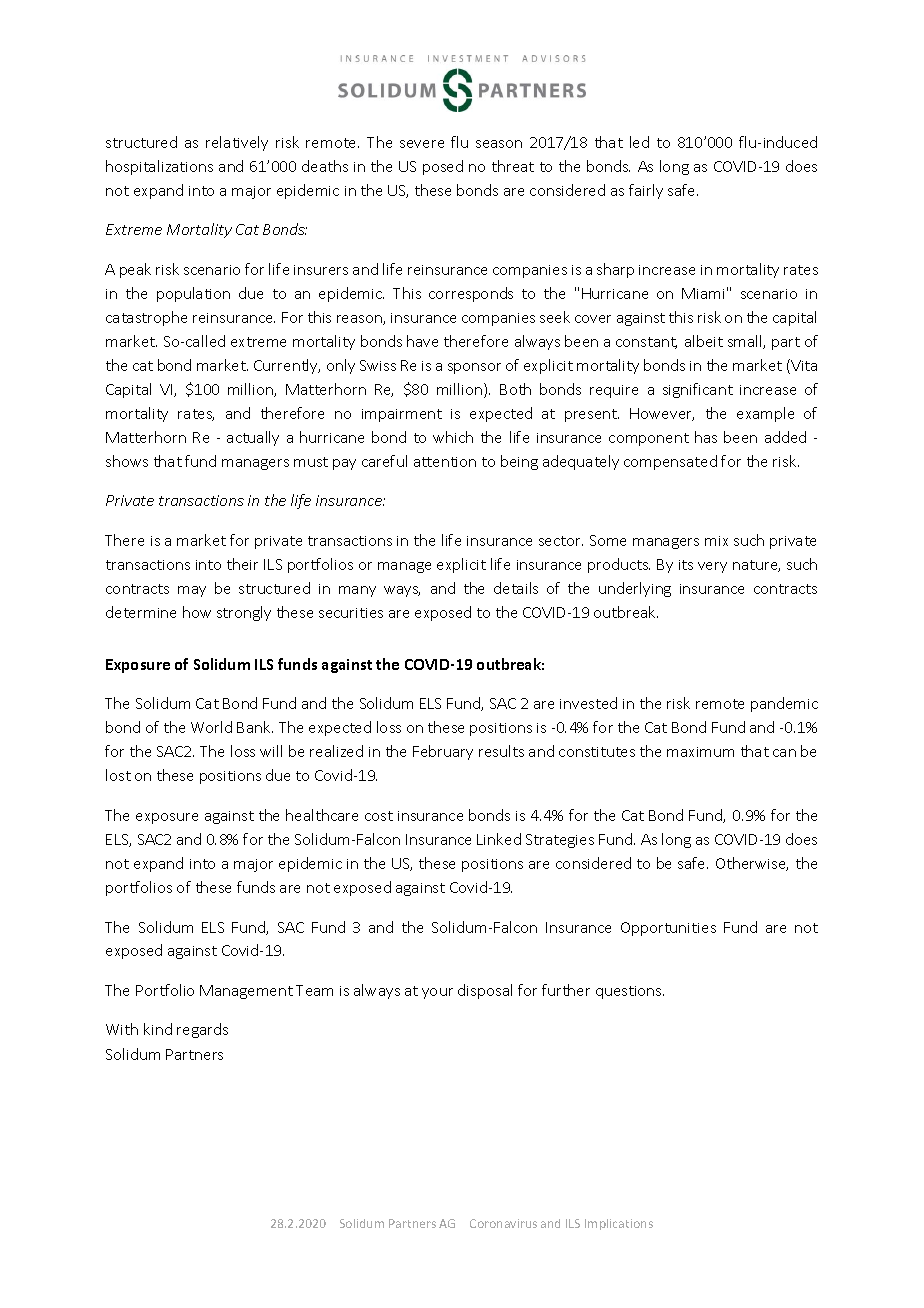 The width and height of the screenshot is (924, 1308). Describe the element at coordinates (211, 727) in the screenshot. I see `World` at that location.
